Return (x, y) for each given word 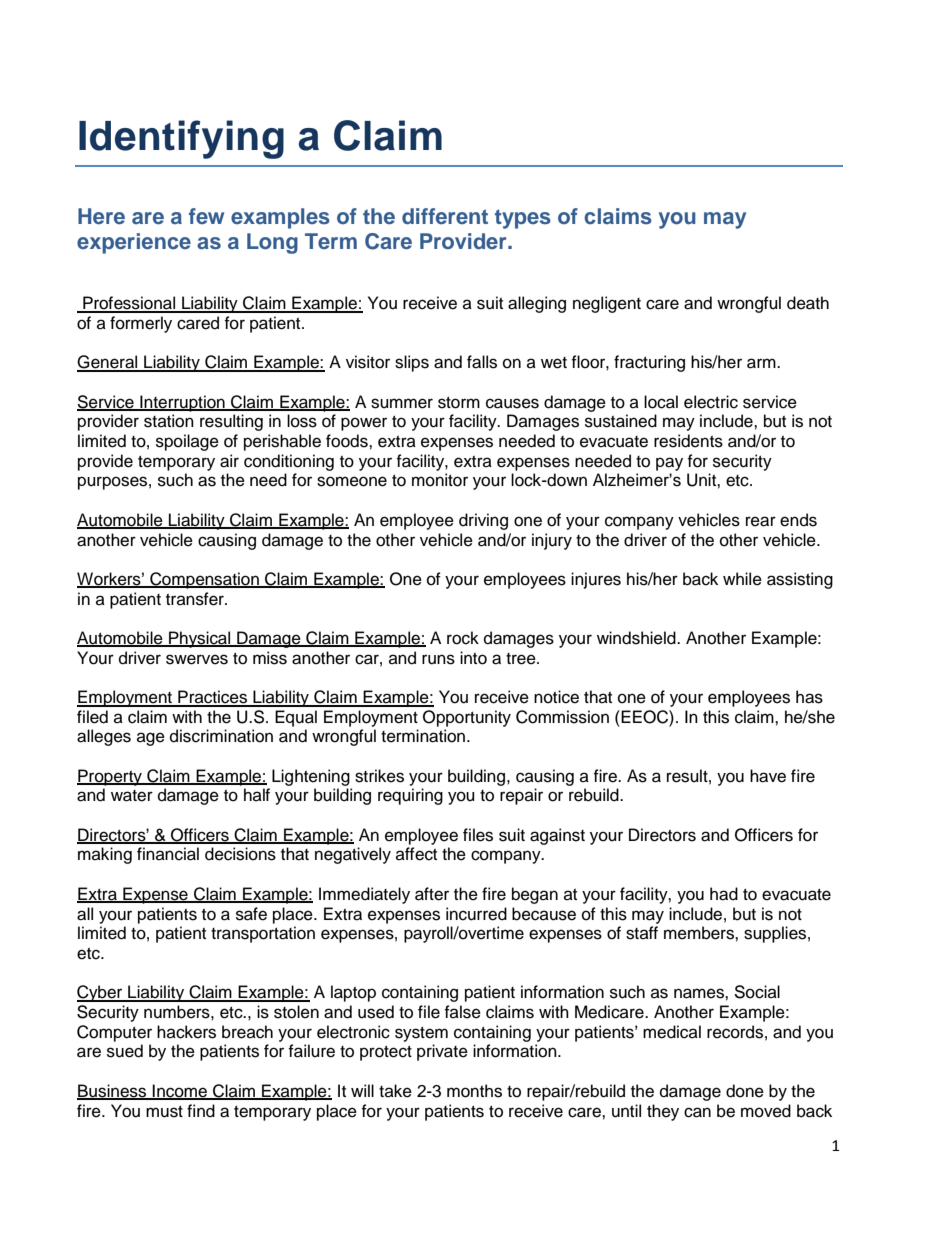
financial (168, 854)
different (445, 216)
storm (459, 403)
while (742, 579)
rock (463, 638)
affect (416, 854)
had (724, 894)
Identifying (181, 139)
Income (180, 1092)
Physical (200, 639)
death (808, 303)
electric (711, 402)
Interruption (182, 403)
